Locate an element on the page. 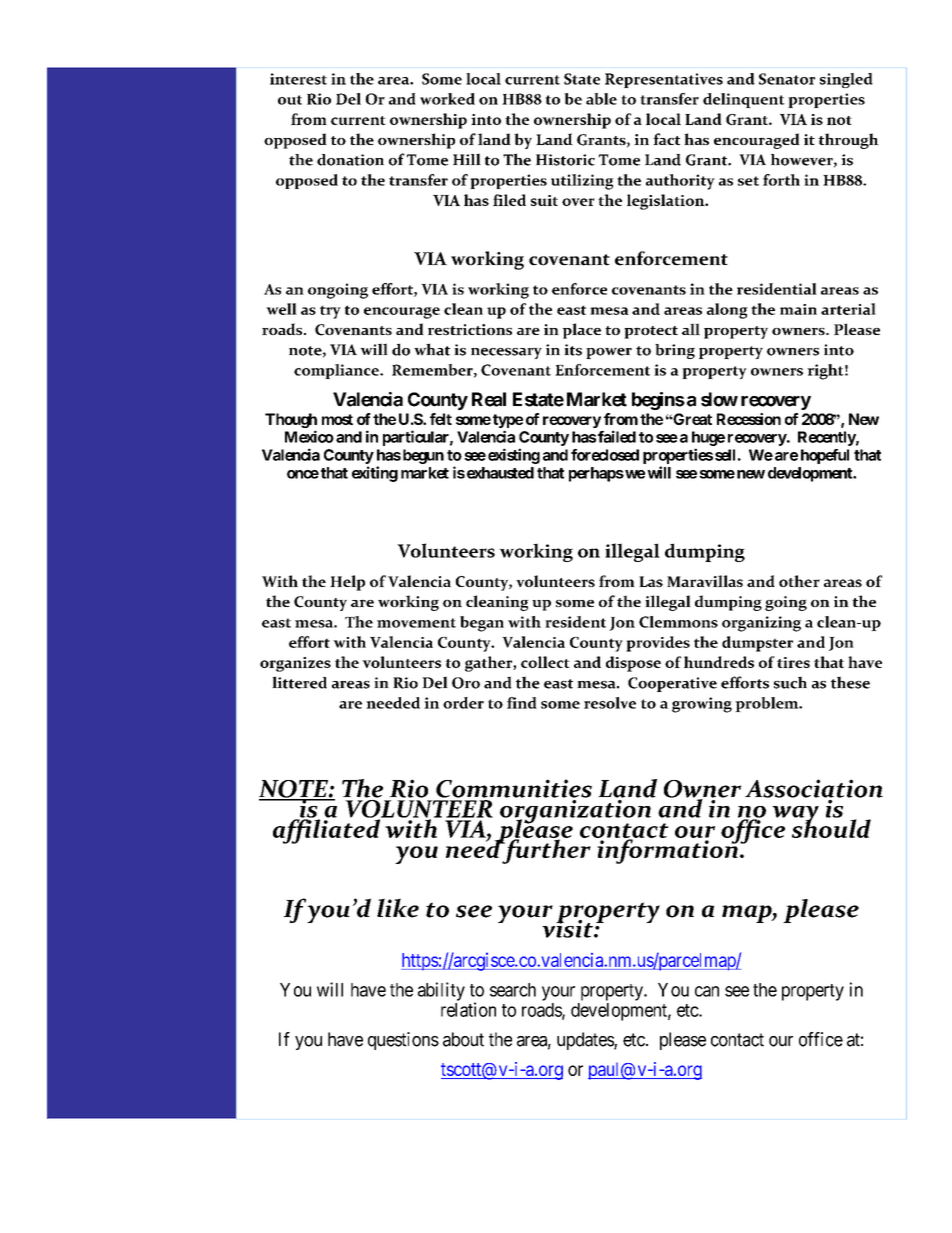 The width and height of the page is (952, 1233). other is located at coordinates (799, 581).
